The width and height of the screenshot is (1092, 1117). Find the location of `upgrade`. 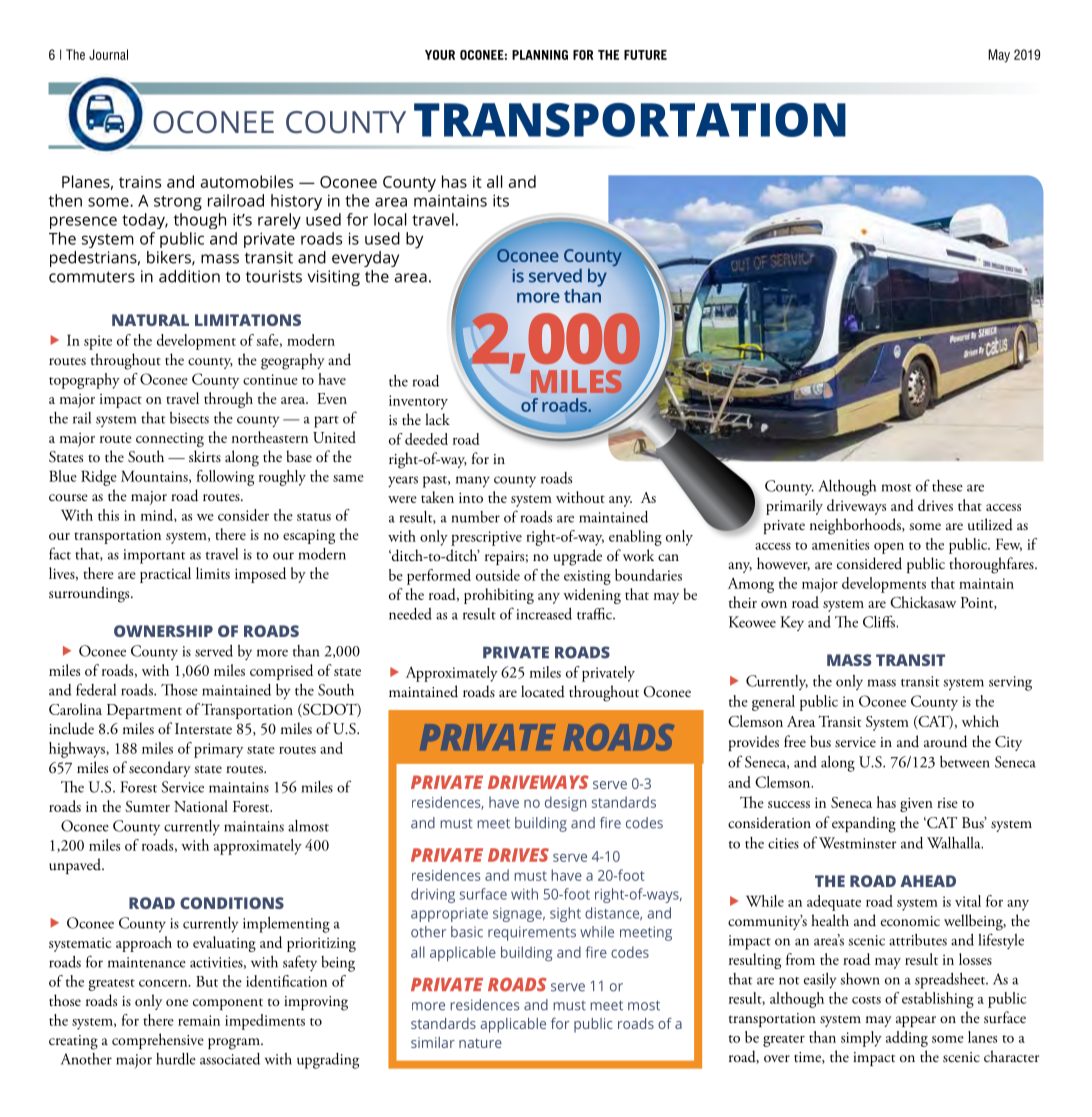

upgrade is located at coordinates (578, 557).
